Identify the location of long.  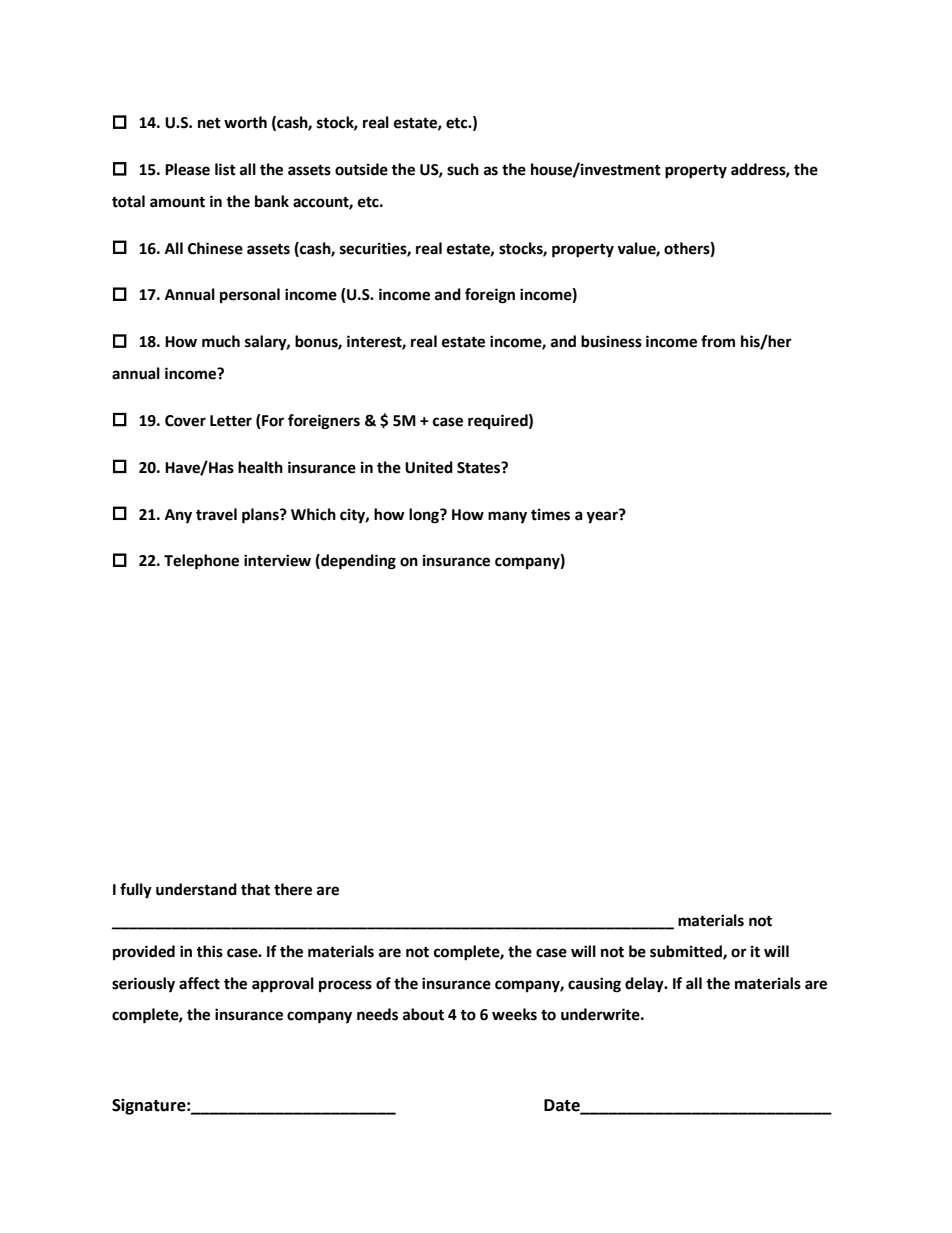
(425, 516).
